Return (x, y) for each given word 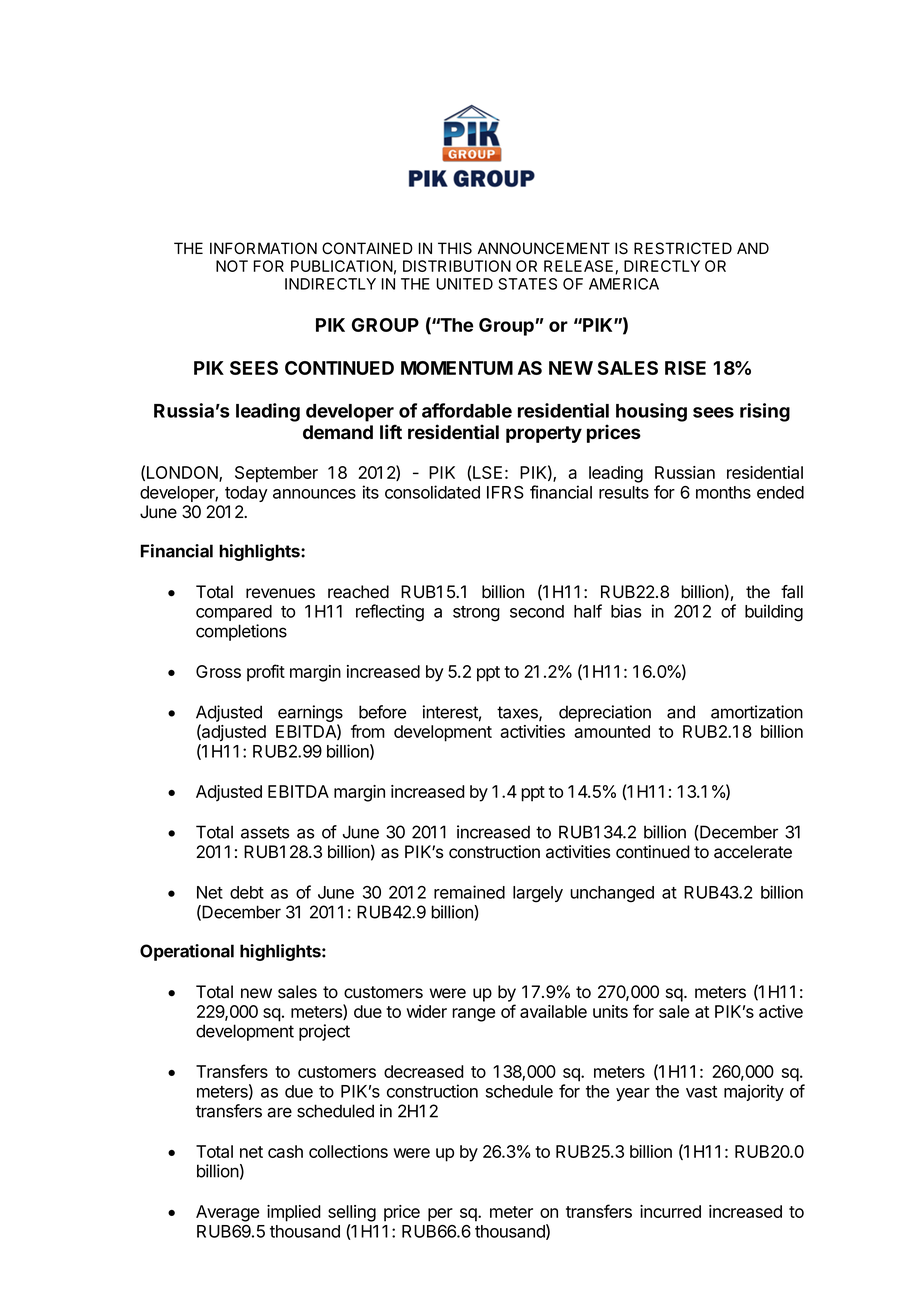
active (781, 1011)
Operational (187, 952)
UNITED (465, 284)
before (382, 712)
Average (227, 1213)
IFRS (505, 492)
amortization (757, 712)
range (473, 1015)
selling (352, 1213)
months (723, 492)
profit (266, 673)
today (246, 494)
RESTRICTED (683, 248)
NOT (232, 266)
